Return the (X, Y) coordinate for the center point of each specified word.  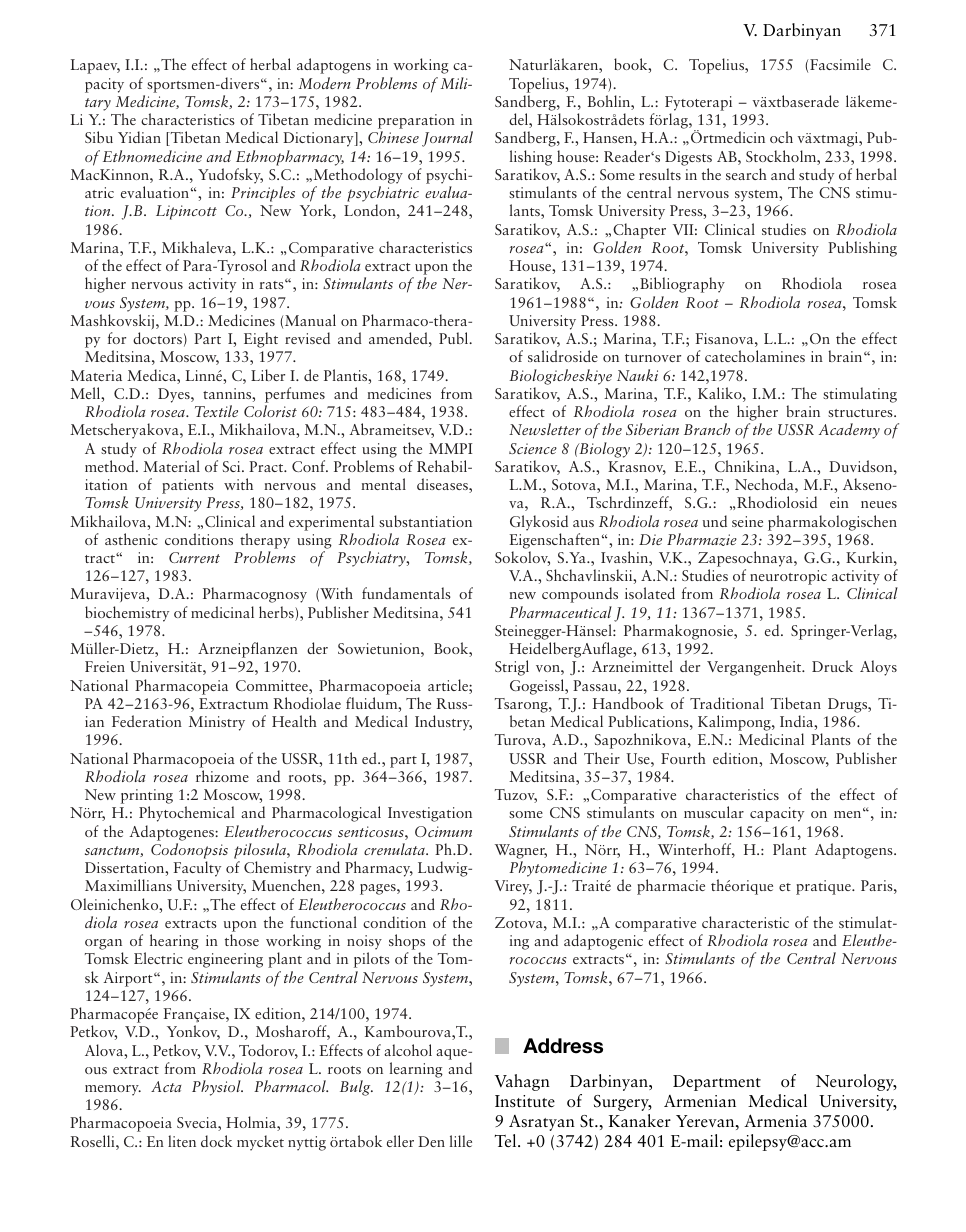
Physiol (217, 1088)
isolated (650, 593)
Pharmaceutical (560, 612)
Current (194, 557)
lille (461, 1141)
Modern (325, 83)
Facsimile (840, 64)
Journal (447, 139)
